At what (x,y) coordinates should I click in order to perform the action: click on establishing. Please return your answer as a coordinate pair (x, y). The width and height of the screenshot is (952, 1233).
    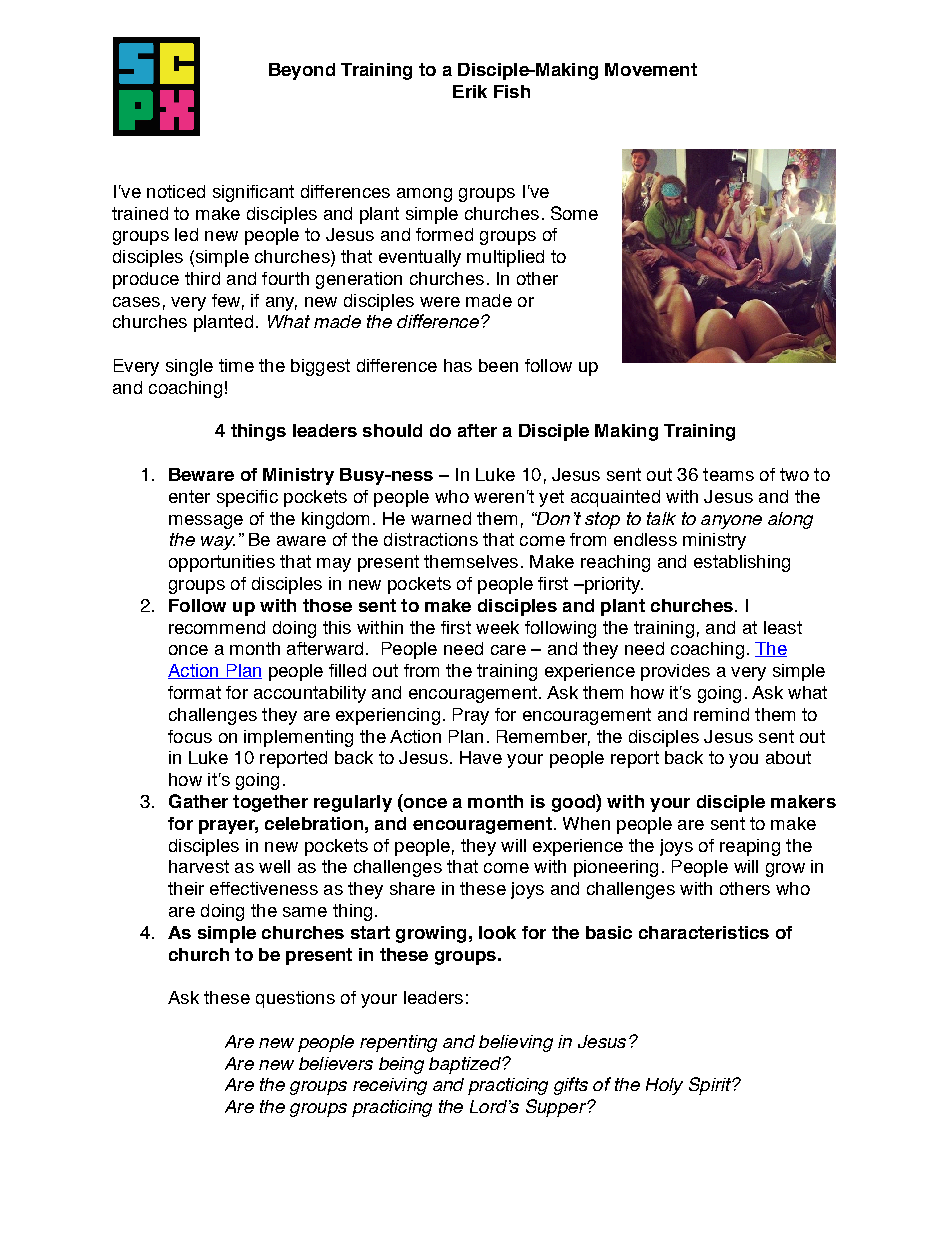
    Looking at the image, I should click on (742, 563).
